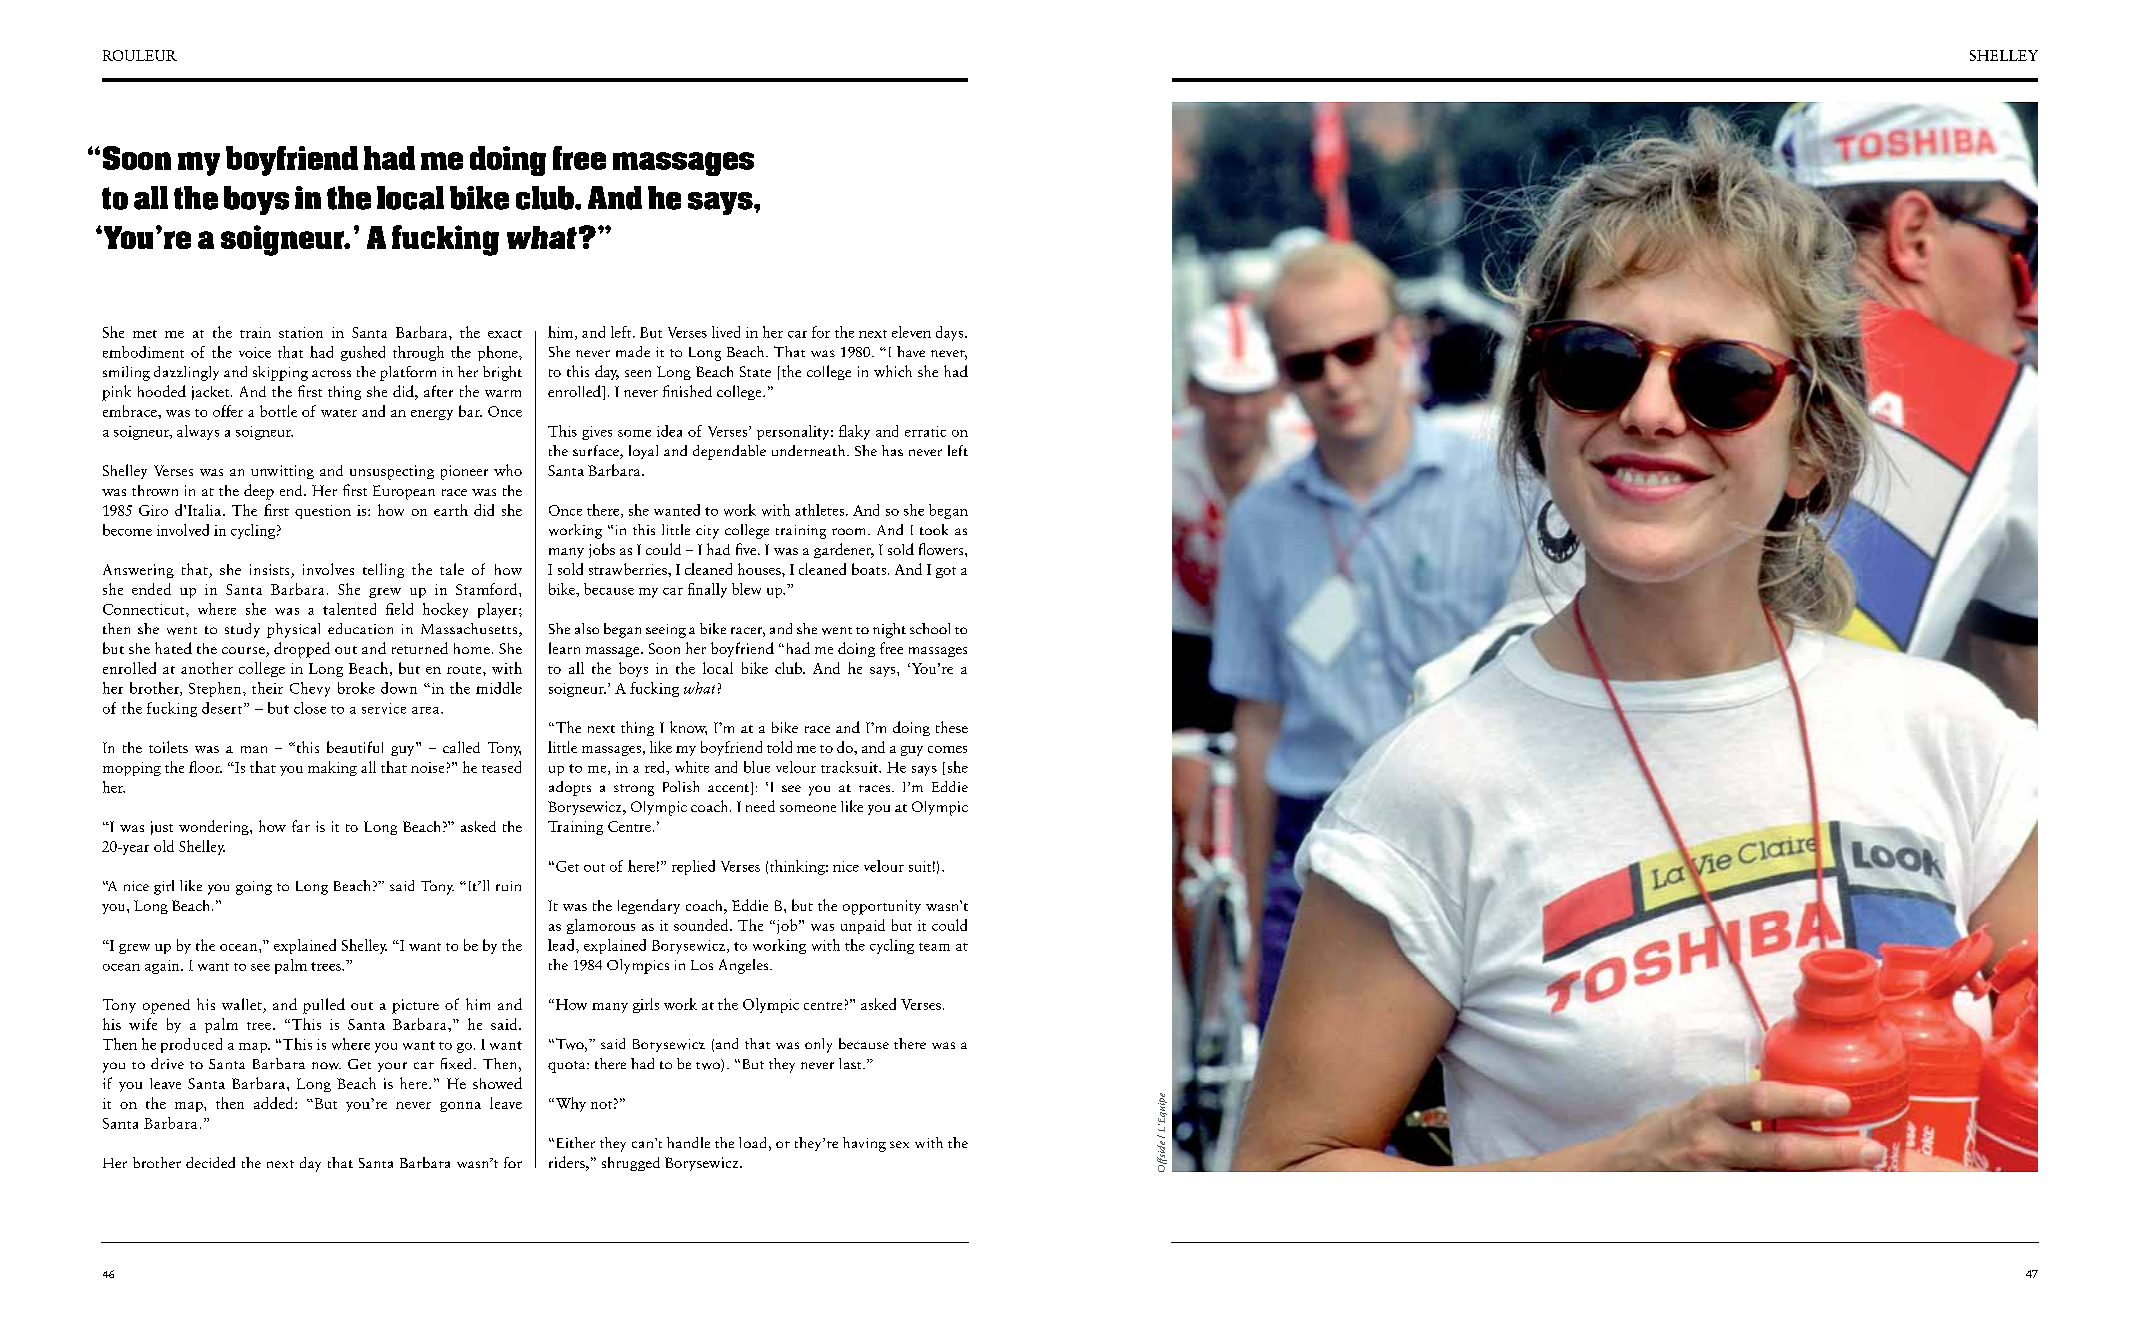 Image resolution: width=2140 pixels, height=1325 pixels. I want to click on phone, so click(499, 353).
